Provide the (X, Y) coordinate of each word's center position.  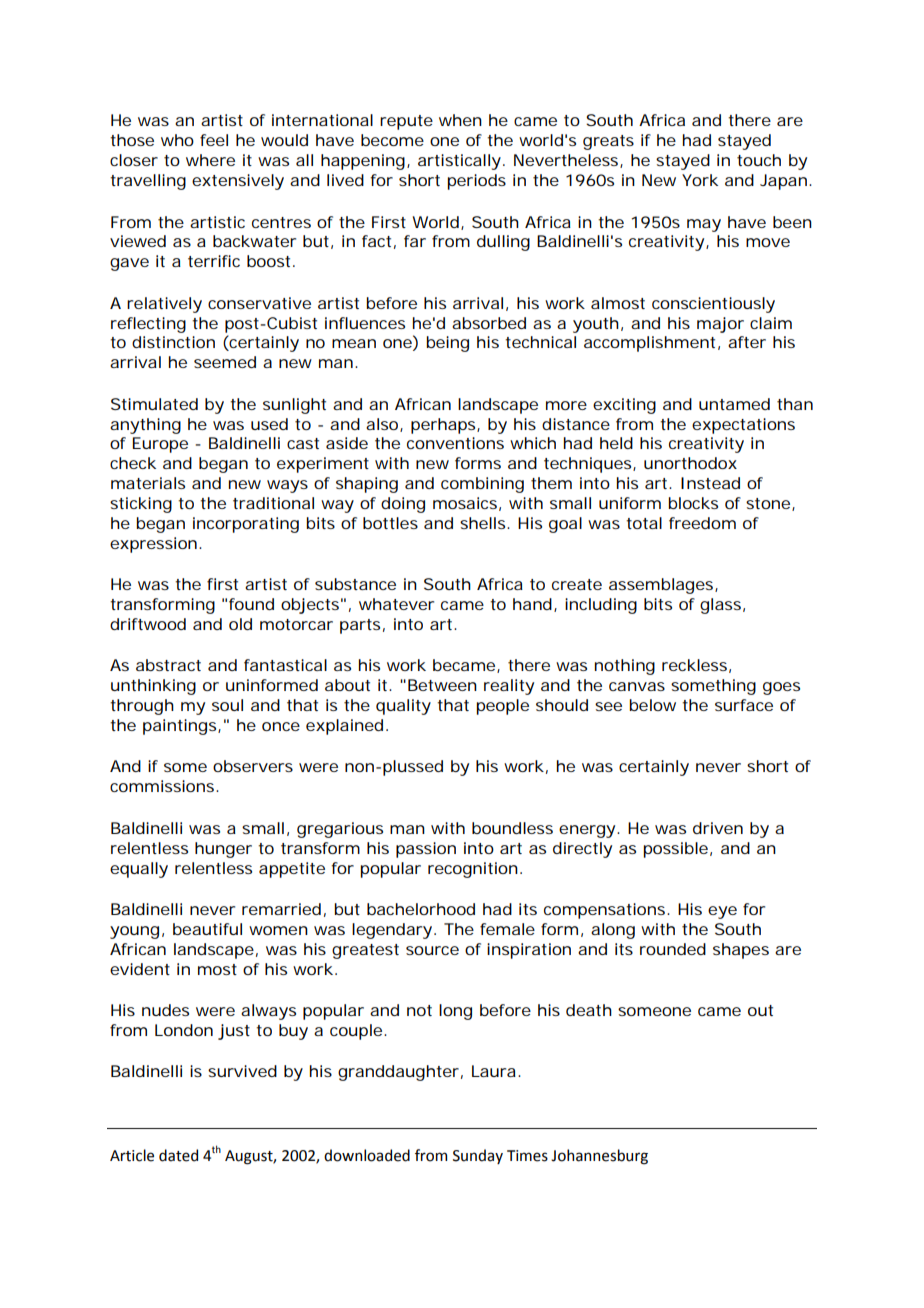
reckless (694, 665)
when (460, 120)
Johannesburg (599, 1157)
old (240, 624)
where (210, 160)
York (700, 180)
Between (442, 685)
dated (178, 1155)
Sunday (478, 1156)
